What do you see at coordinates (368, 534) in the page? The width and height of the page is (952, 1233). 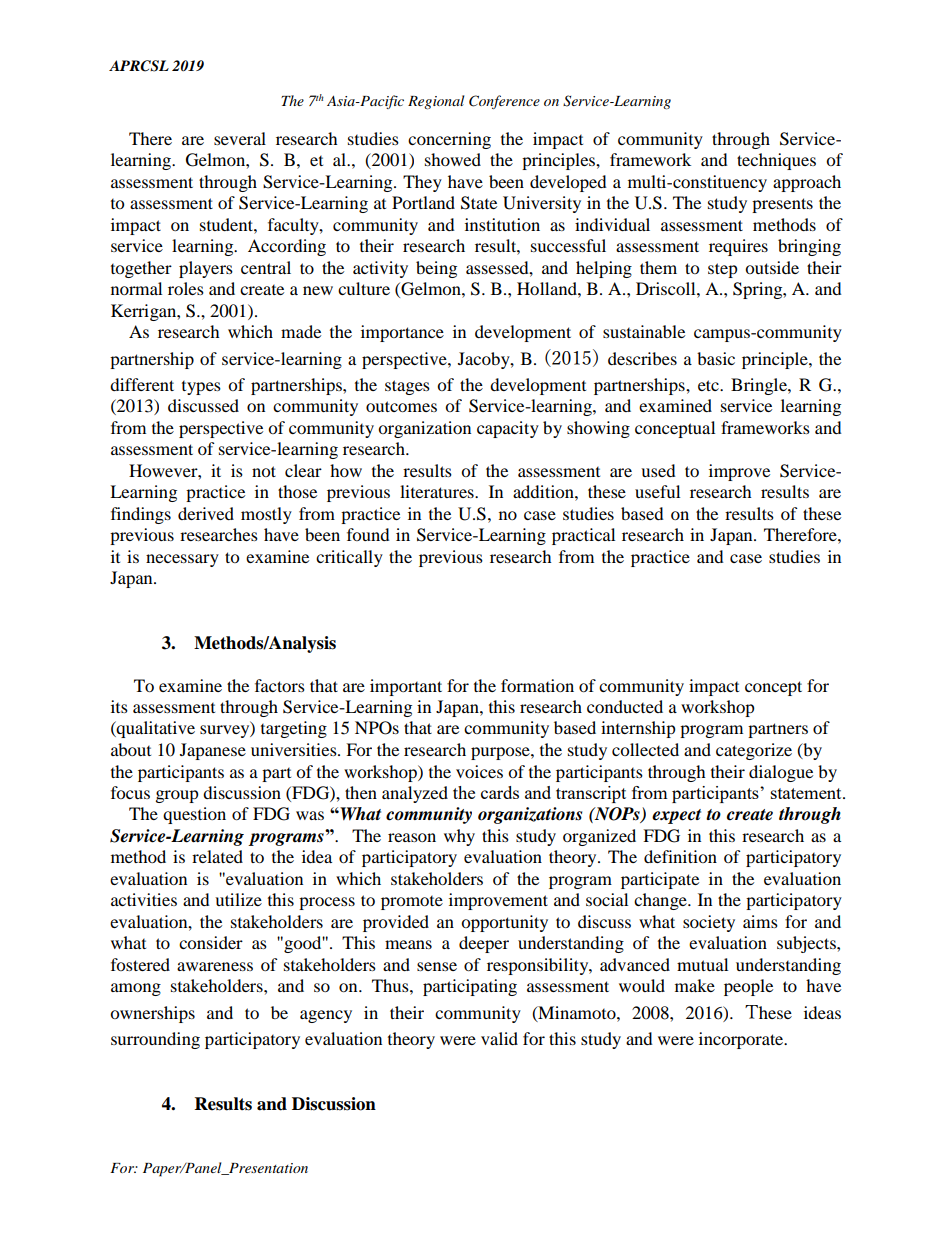 I see `found` at bounding box center [368, 534].
